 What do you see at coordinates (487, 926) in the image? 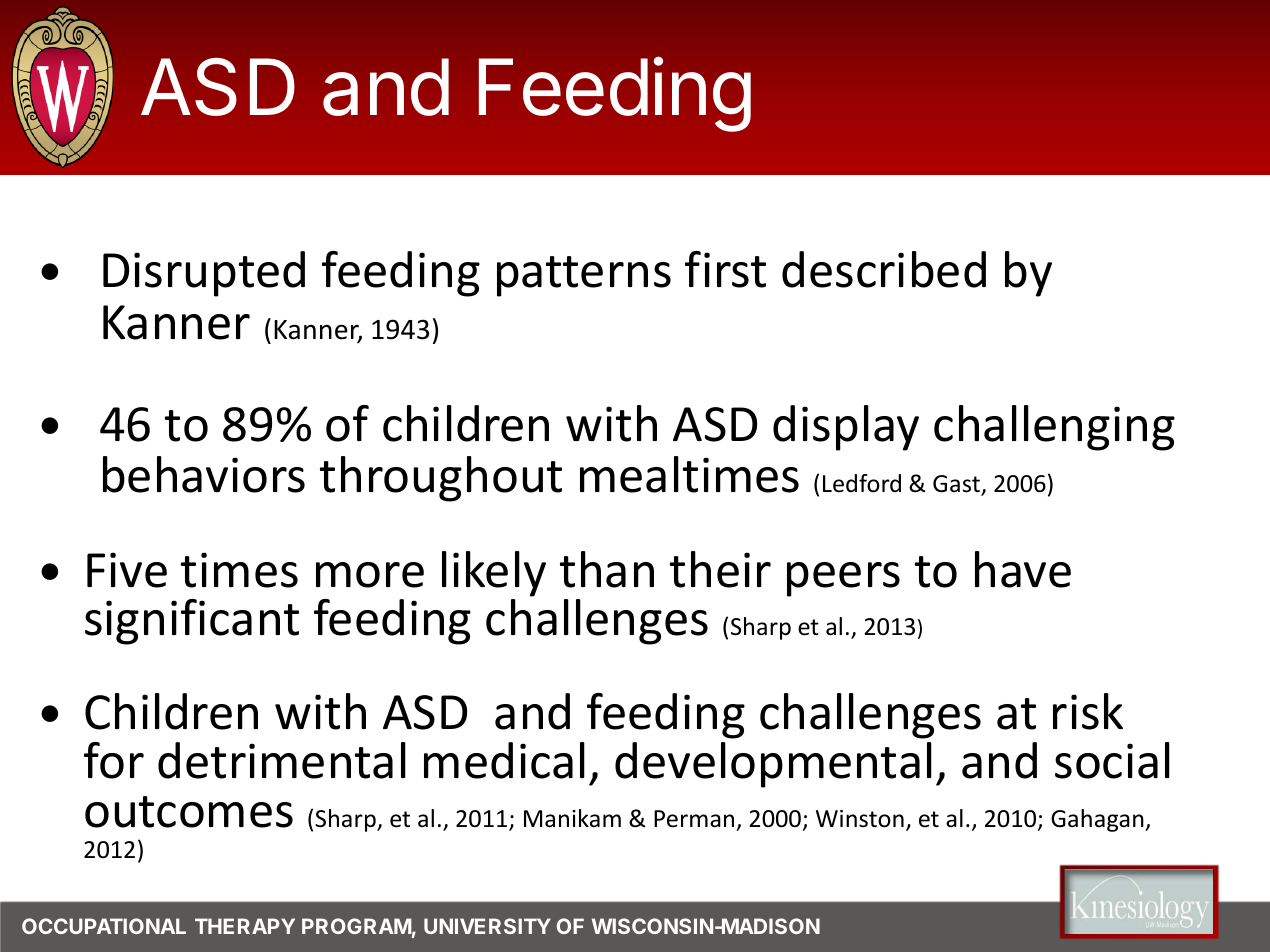
I see `UNIVERSITY` at bounding box center [487, 926].
